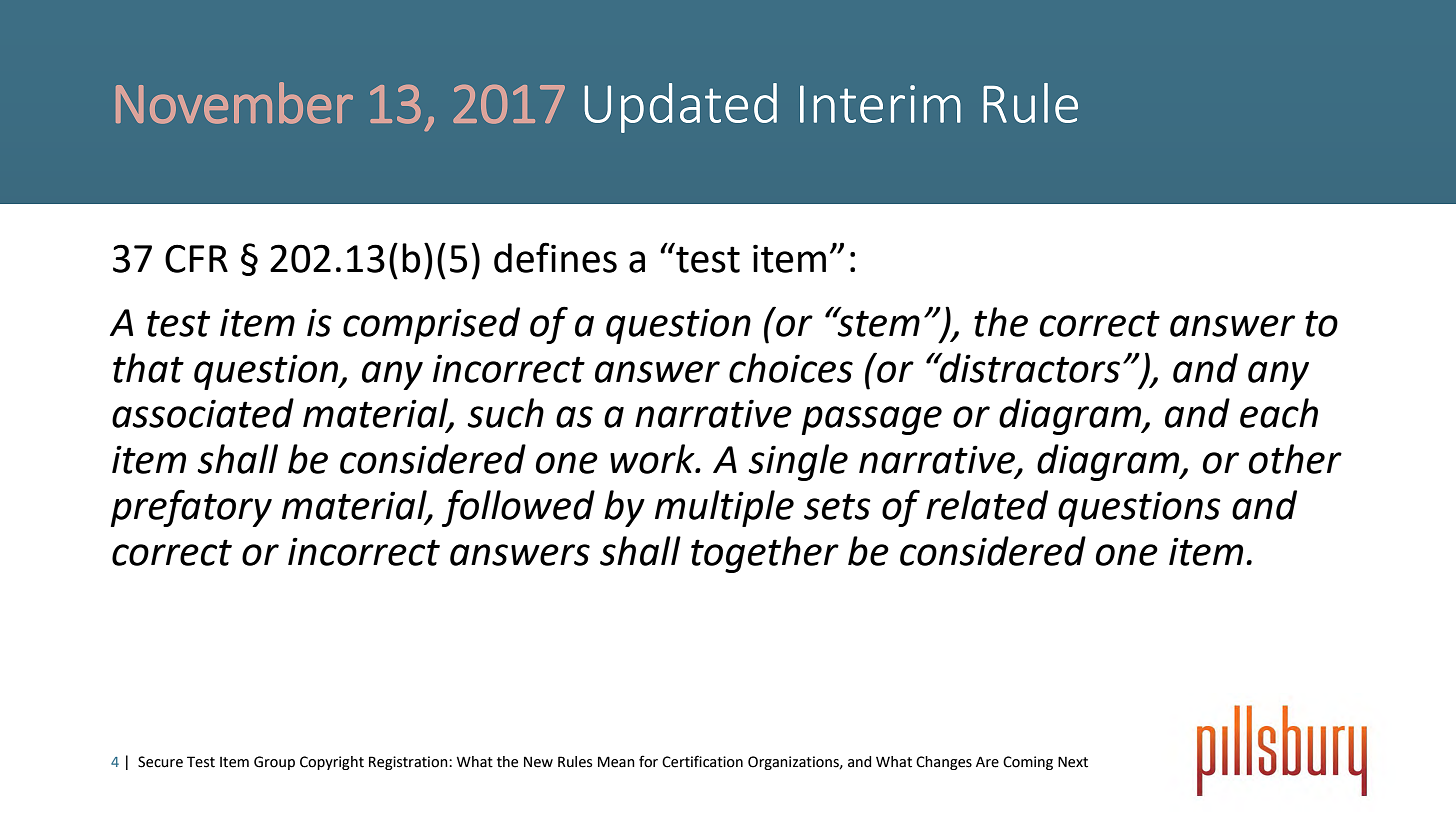  What do you see at coordinates (234, 103) in the screenshot?
I see `November` at bounding box center [234, 103].
